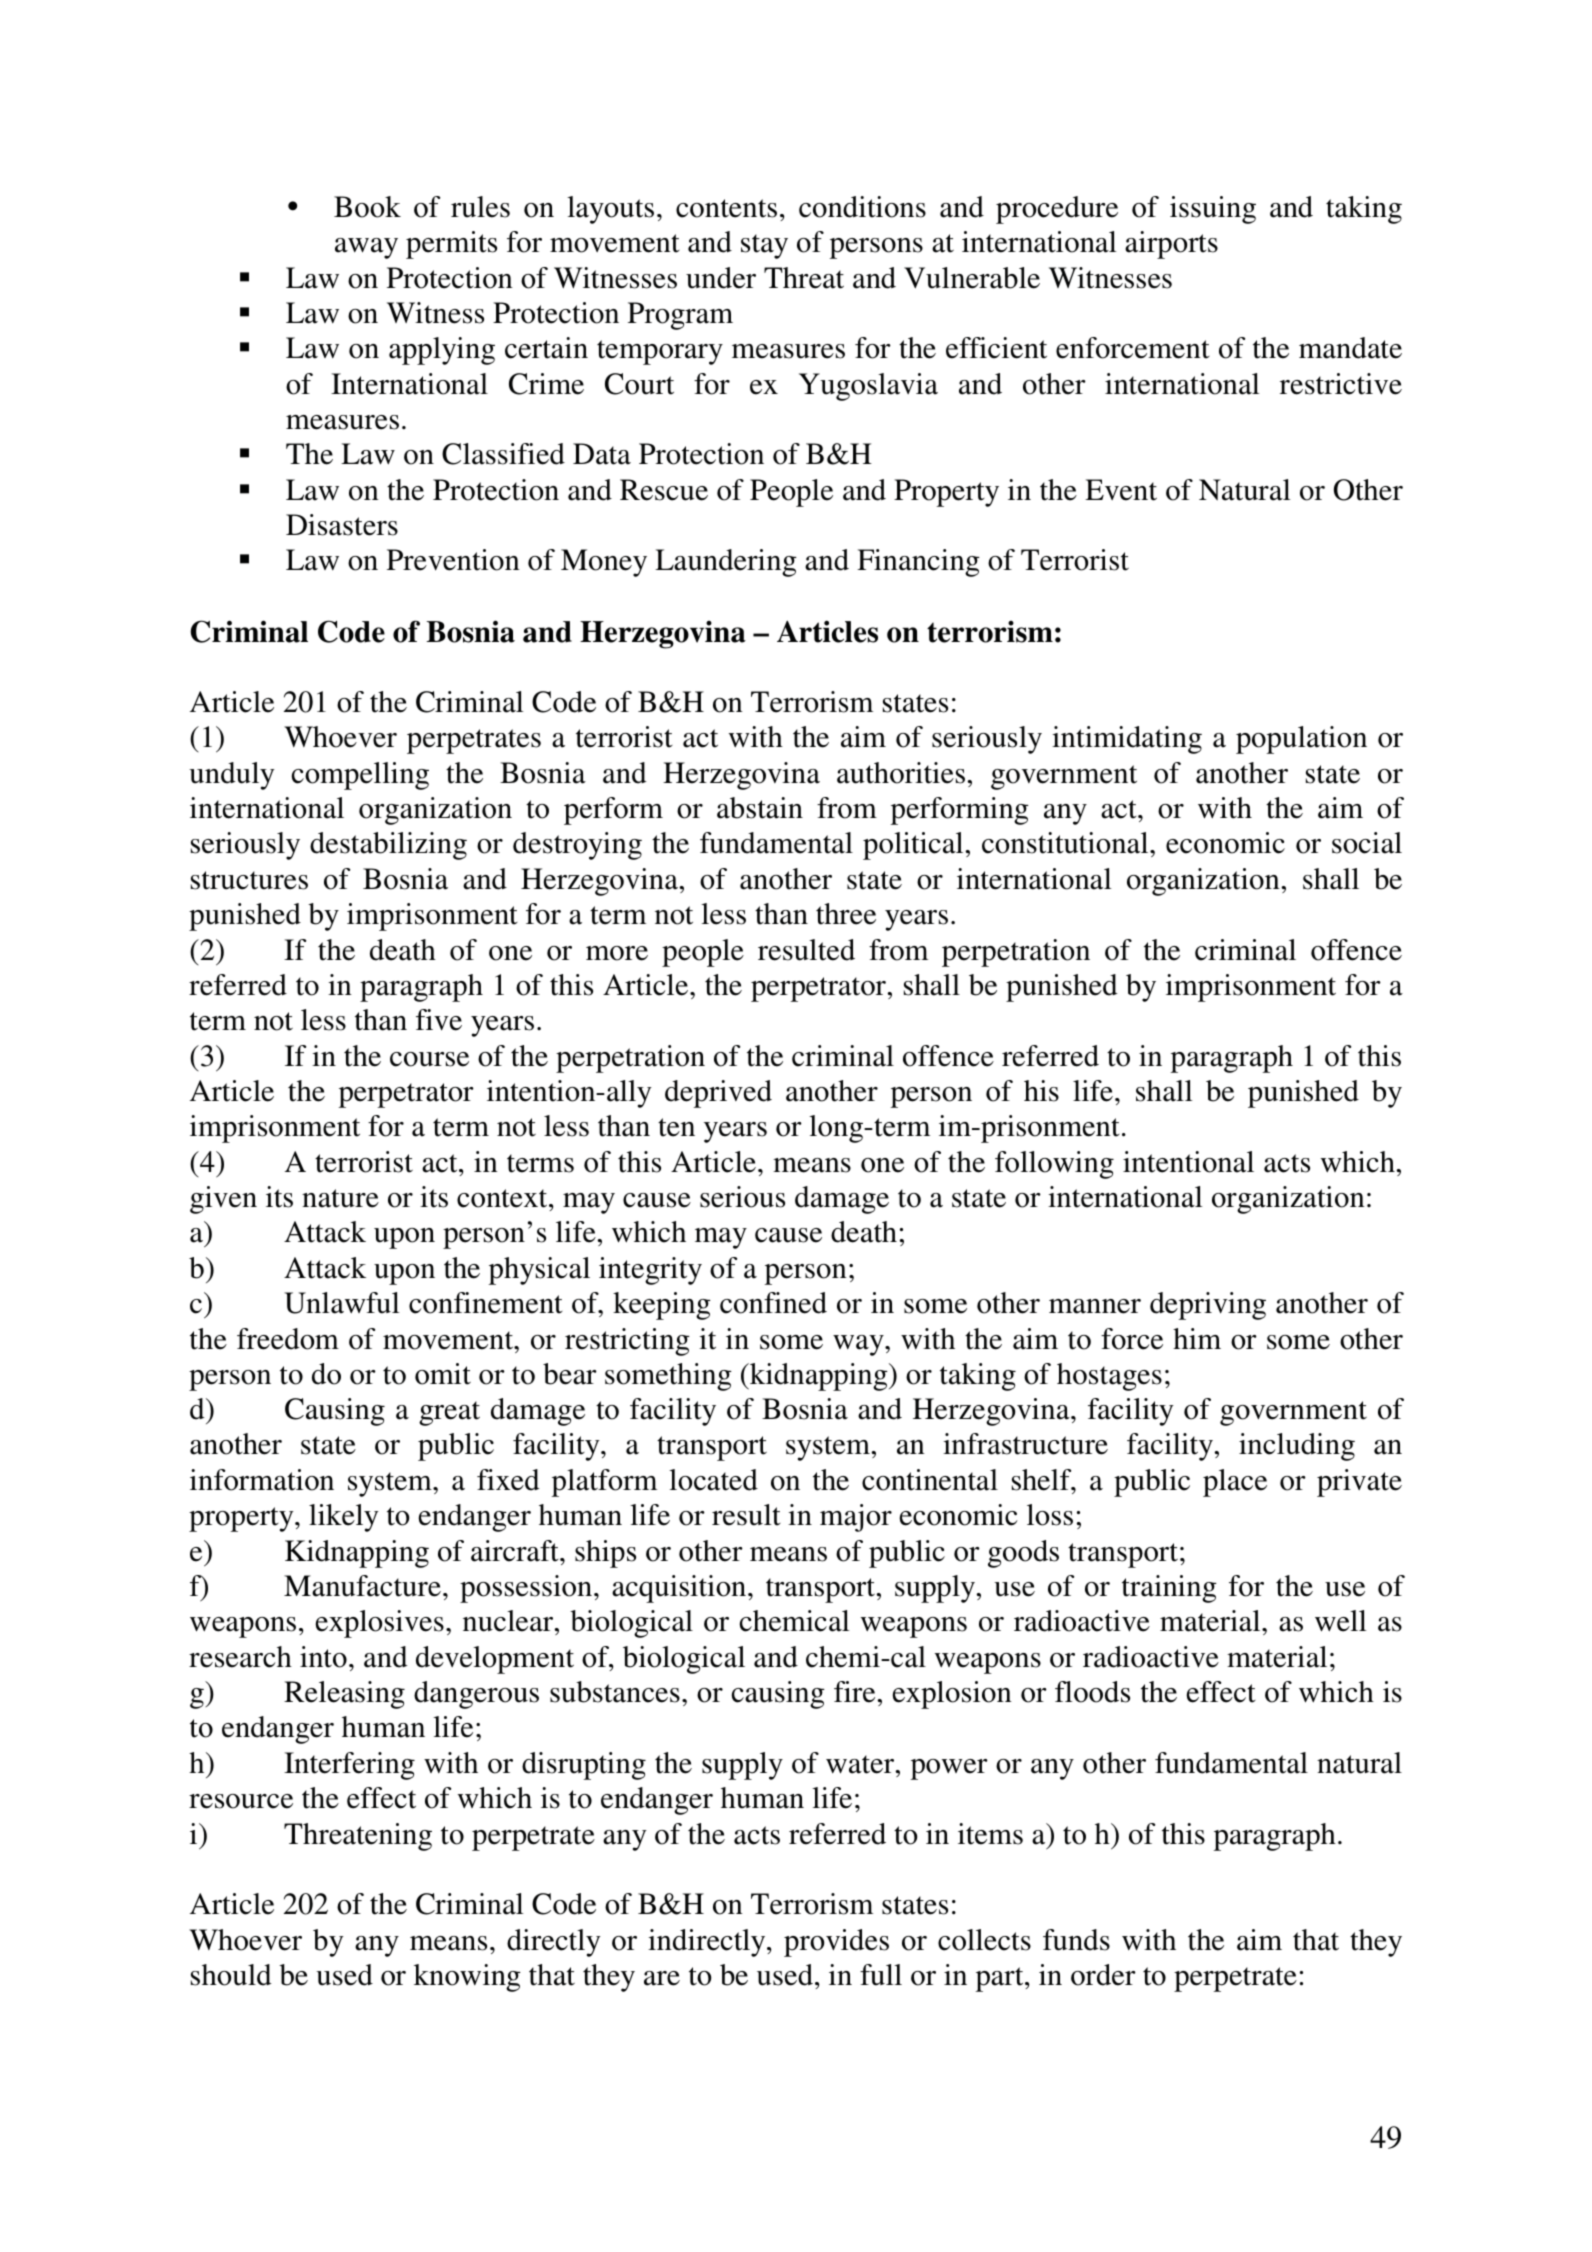  What do you see at coordinates (846, 914) in the screenshot?
I see `three` at bounding box center [846, 914].
